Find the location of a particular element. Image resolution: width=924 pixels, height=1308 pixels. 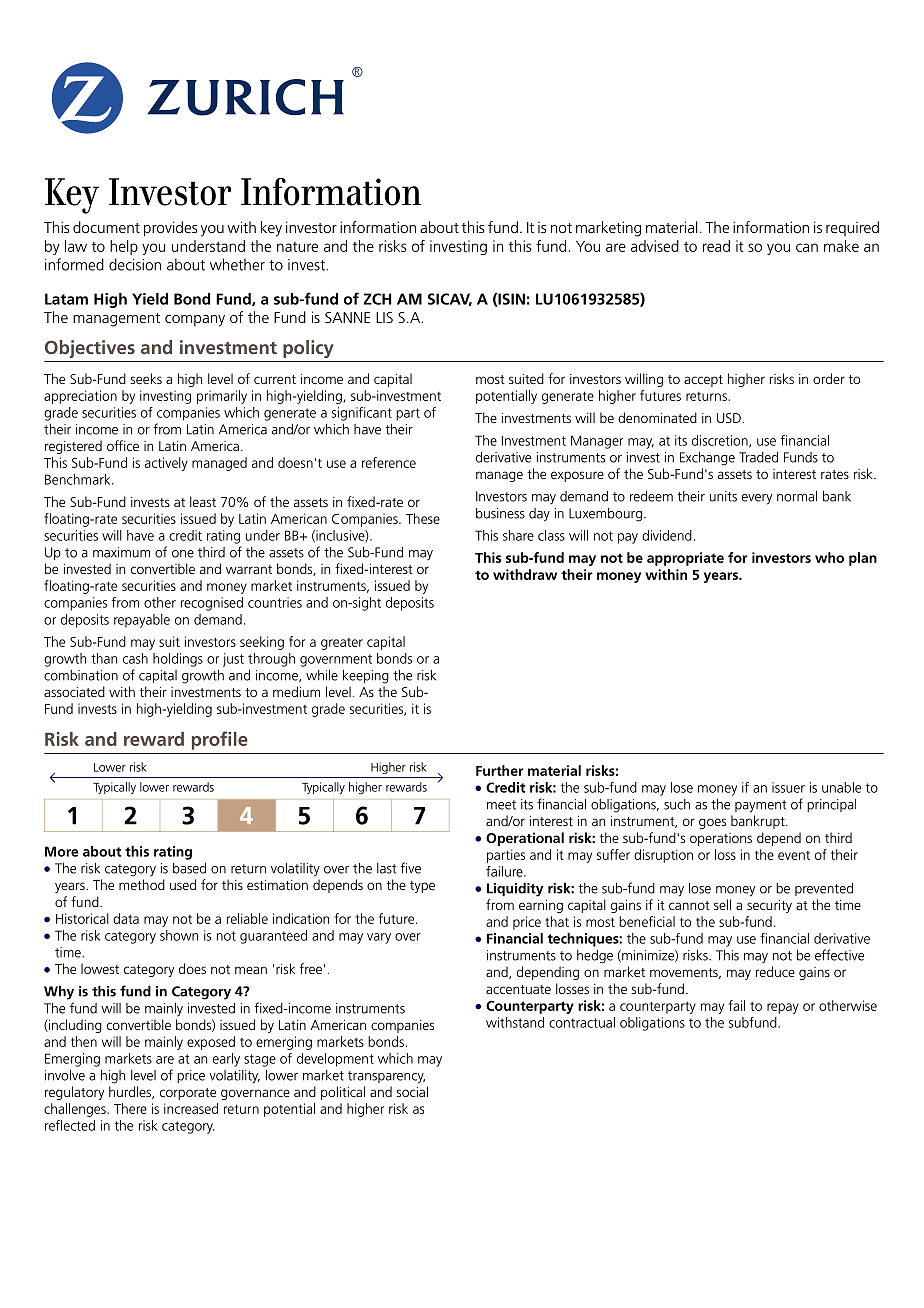

LIS is located at coordinates (384, 317).
